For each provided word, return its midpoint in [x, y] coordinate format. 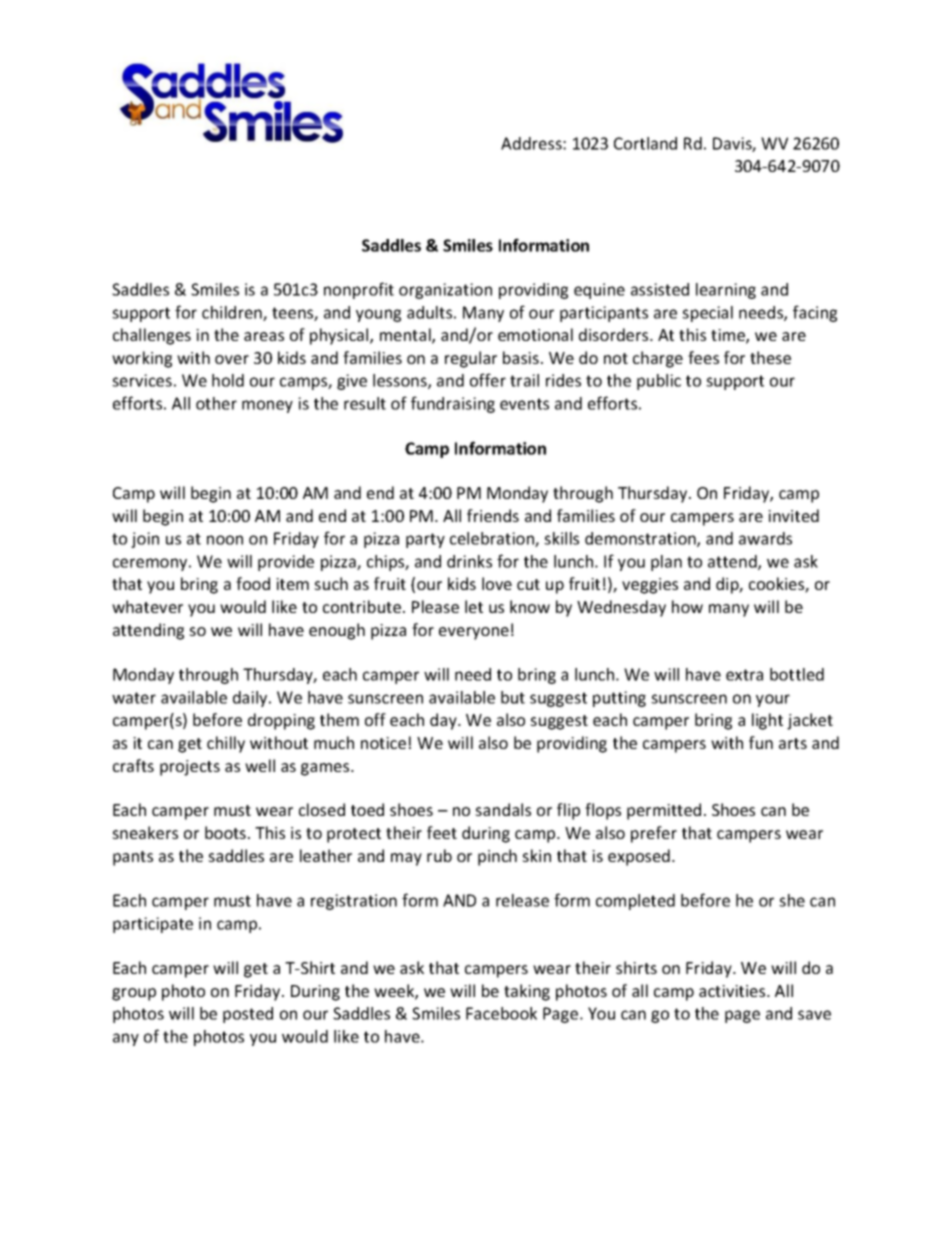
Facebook [501, 1013]
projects [190, 768]
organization [445, 291]
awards [765, 538]
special [707, 314]
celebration [493, 539]
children [233, 313]
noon [225, 540]
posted [248, 1015]
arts [793, 743]
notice [383, 743]
